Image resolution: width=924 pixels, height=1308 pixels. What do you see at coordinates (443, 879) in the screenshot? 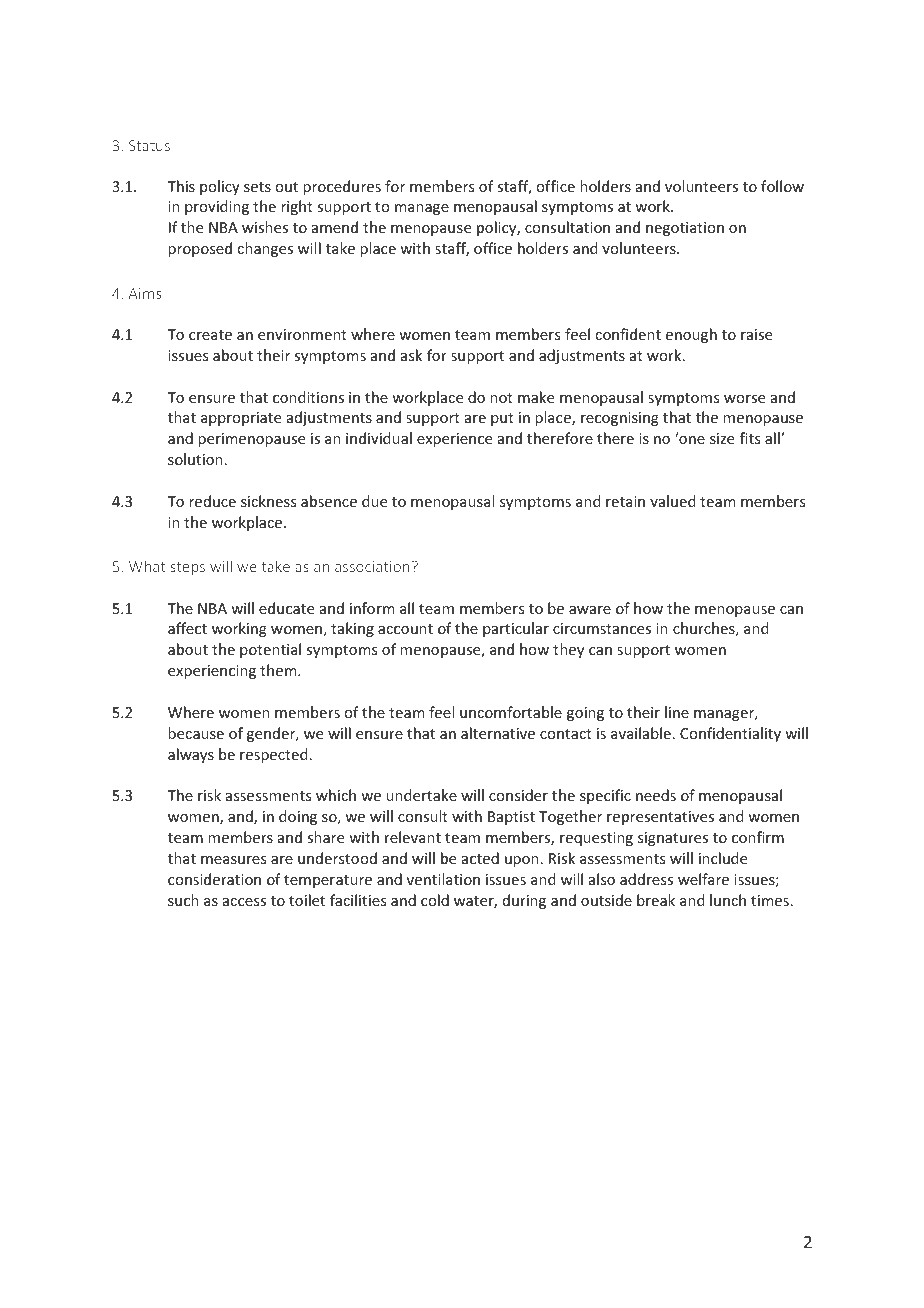
I see `ventilation` at bounding box center [443, 879].
